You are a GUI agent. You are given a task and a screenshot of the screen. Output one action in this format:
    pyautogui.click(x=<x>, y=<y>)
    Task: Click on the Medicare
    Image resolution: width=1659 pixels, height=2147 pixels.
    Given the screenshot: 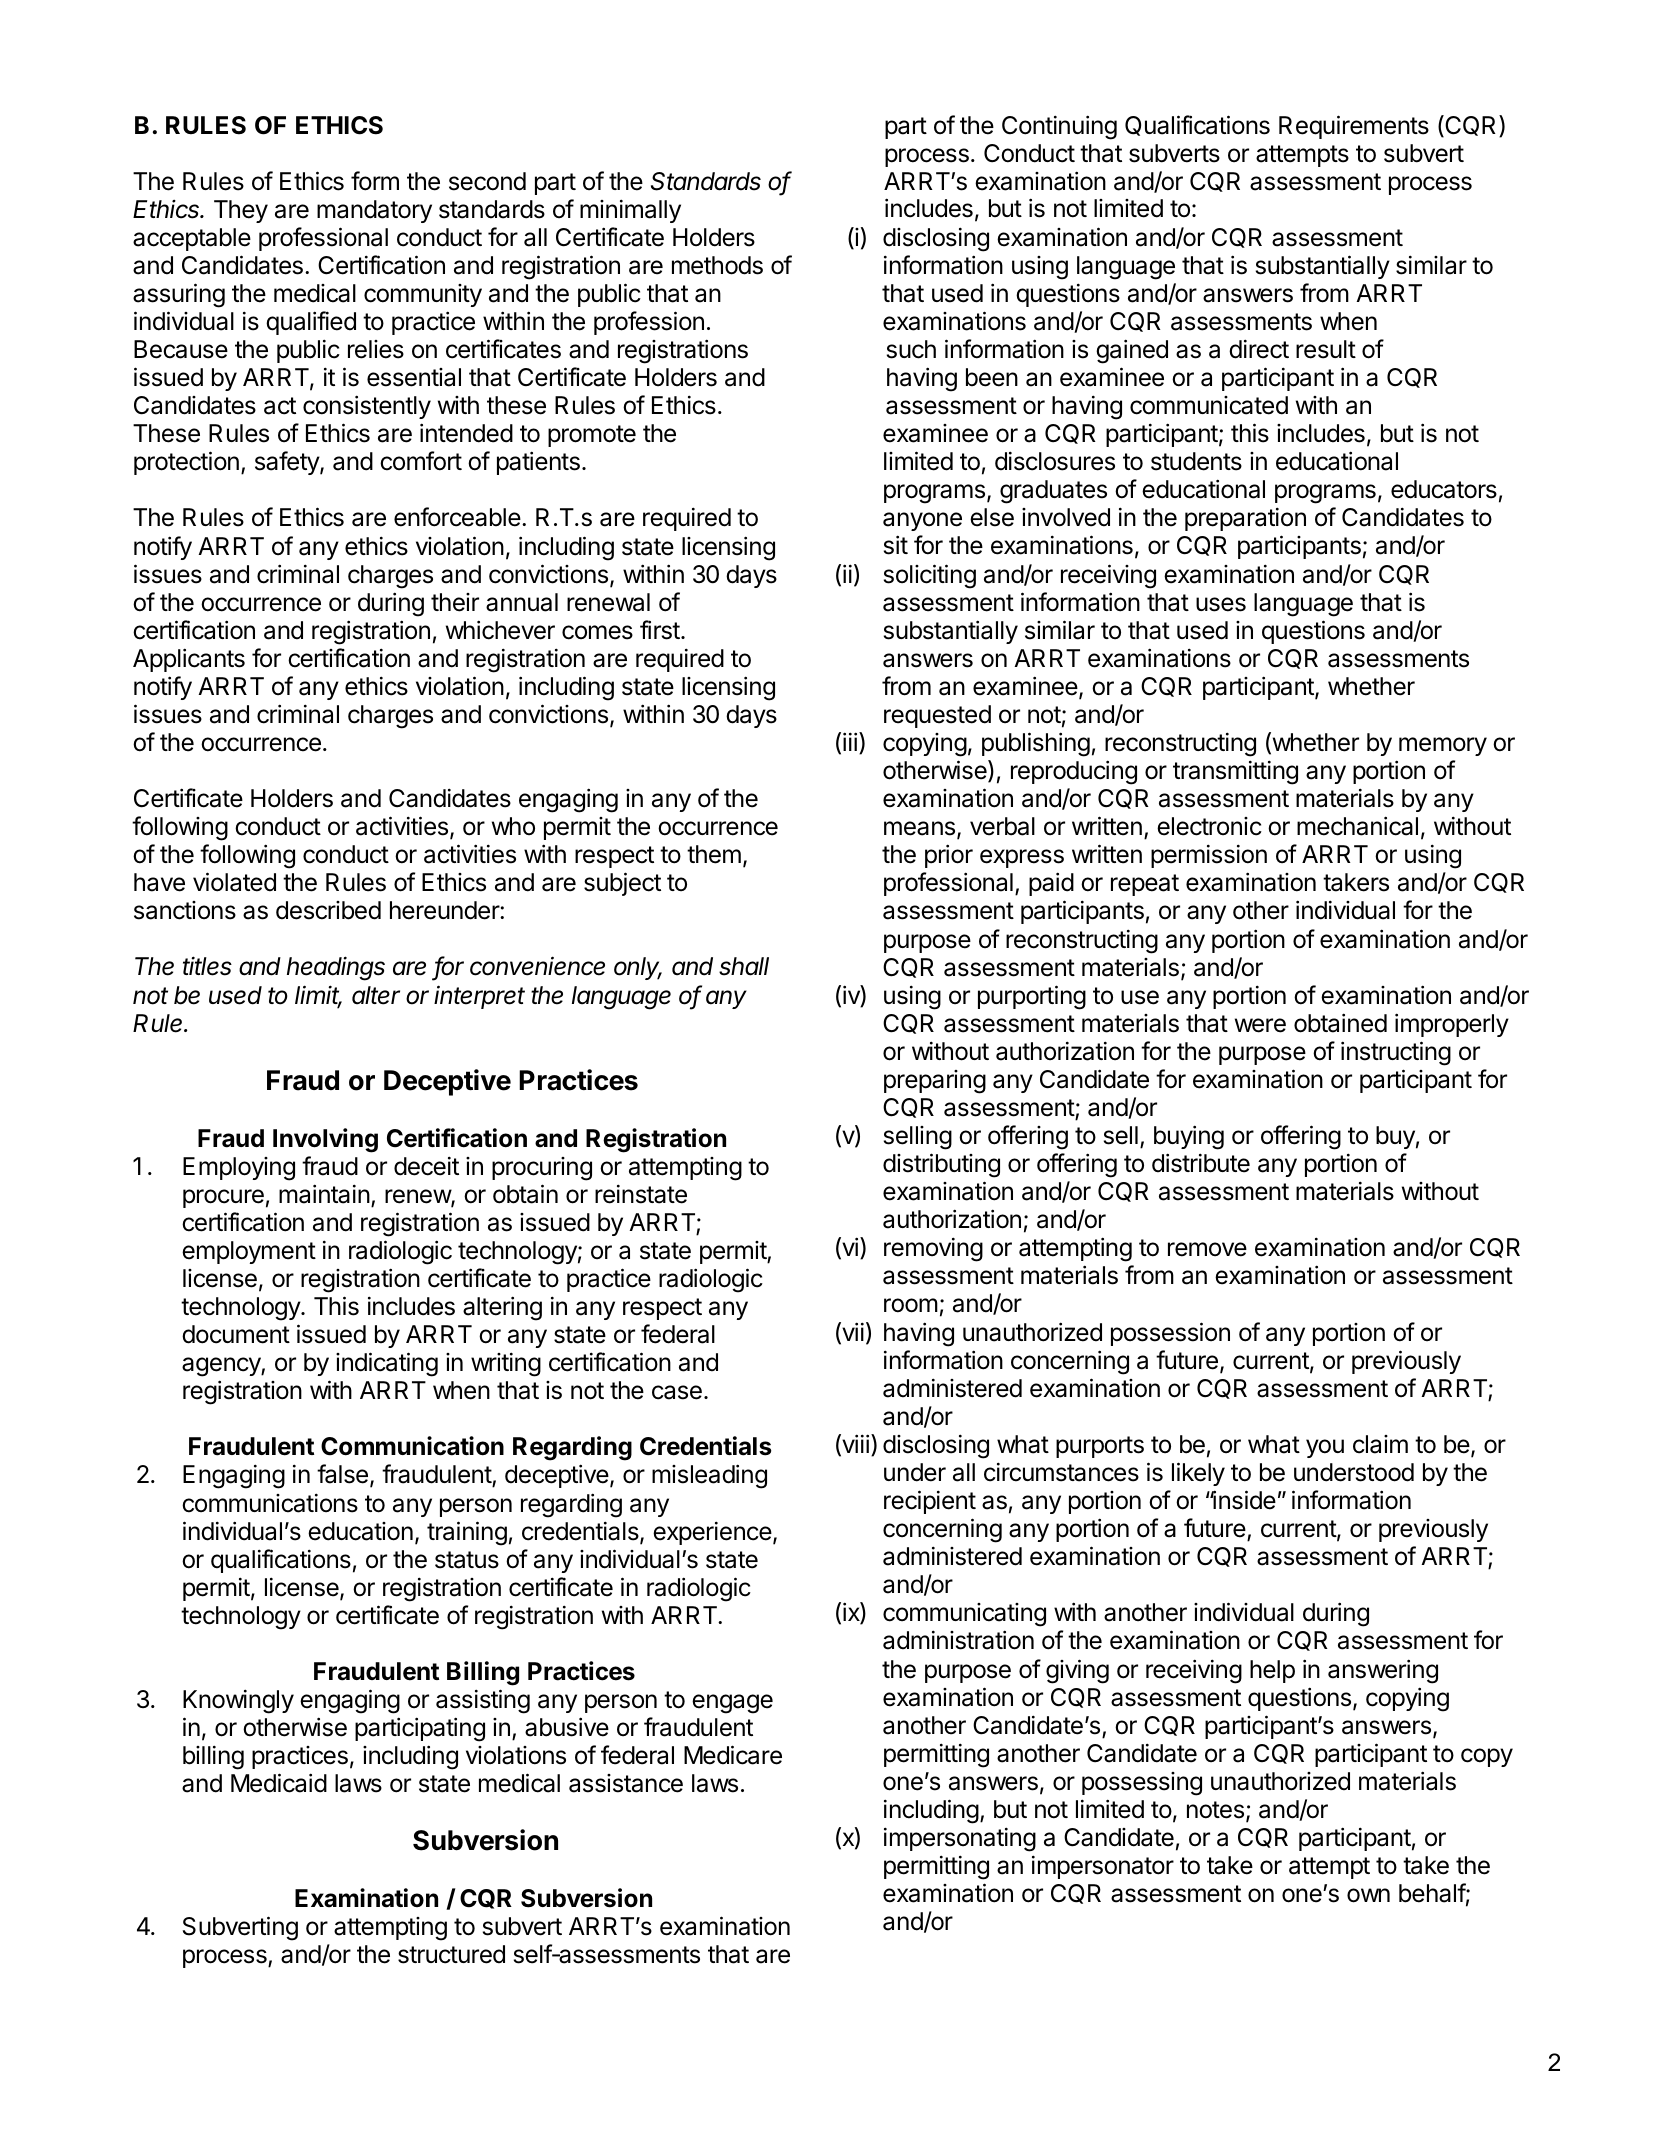 What is the action you would take?
    pyautogui.click(x=733, y=1755)
